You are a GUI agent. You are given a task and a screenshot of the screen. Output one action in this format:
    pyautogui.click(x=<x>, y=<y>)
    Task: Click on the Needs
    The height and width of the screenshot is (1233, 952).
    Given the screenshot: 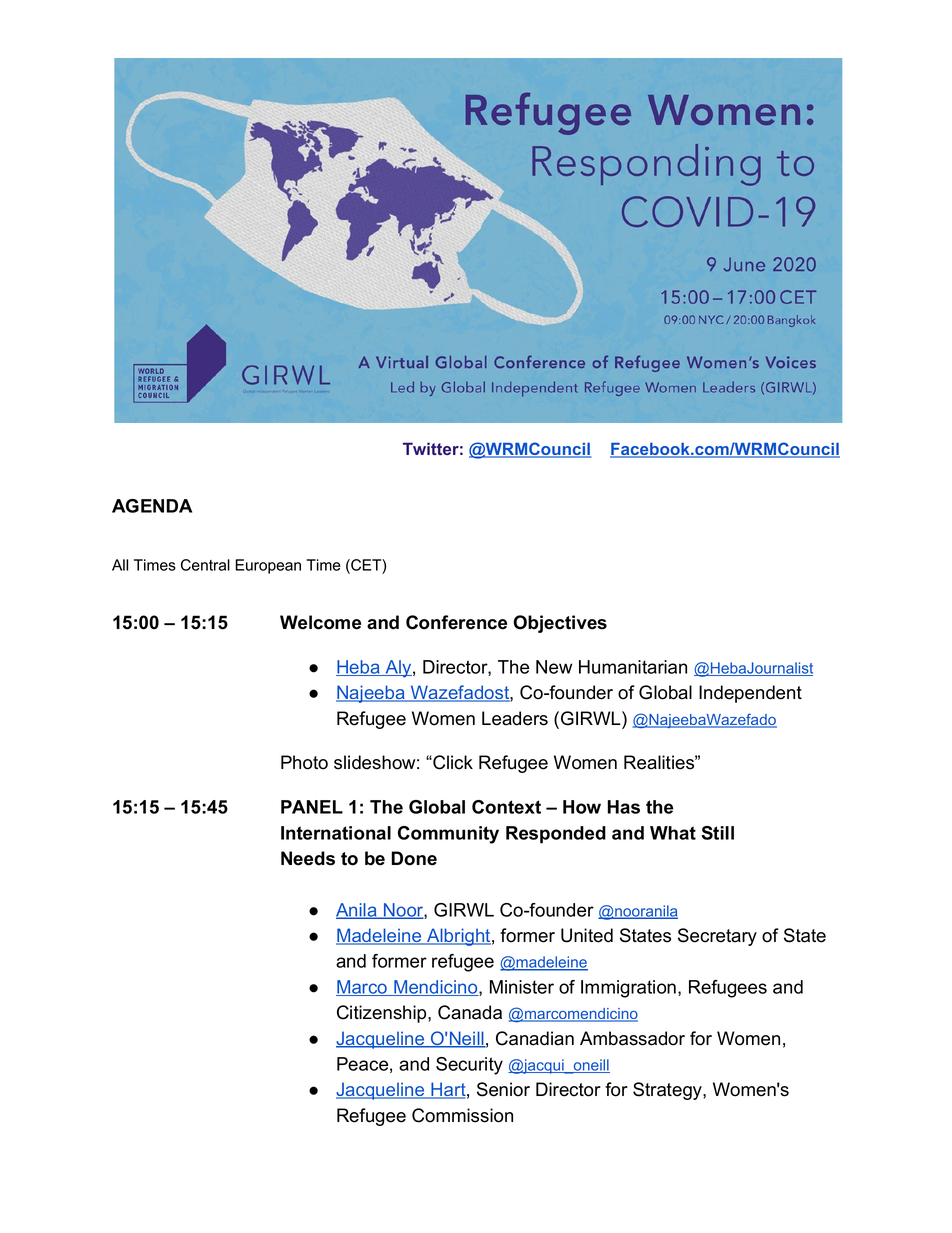 What is the action you would take?
    pyautogui.click(x=308, y=858)
